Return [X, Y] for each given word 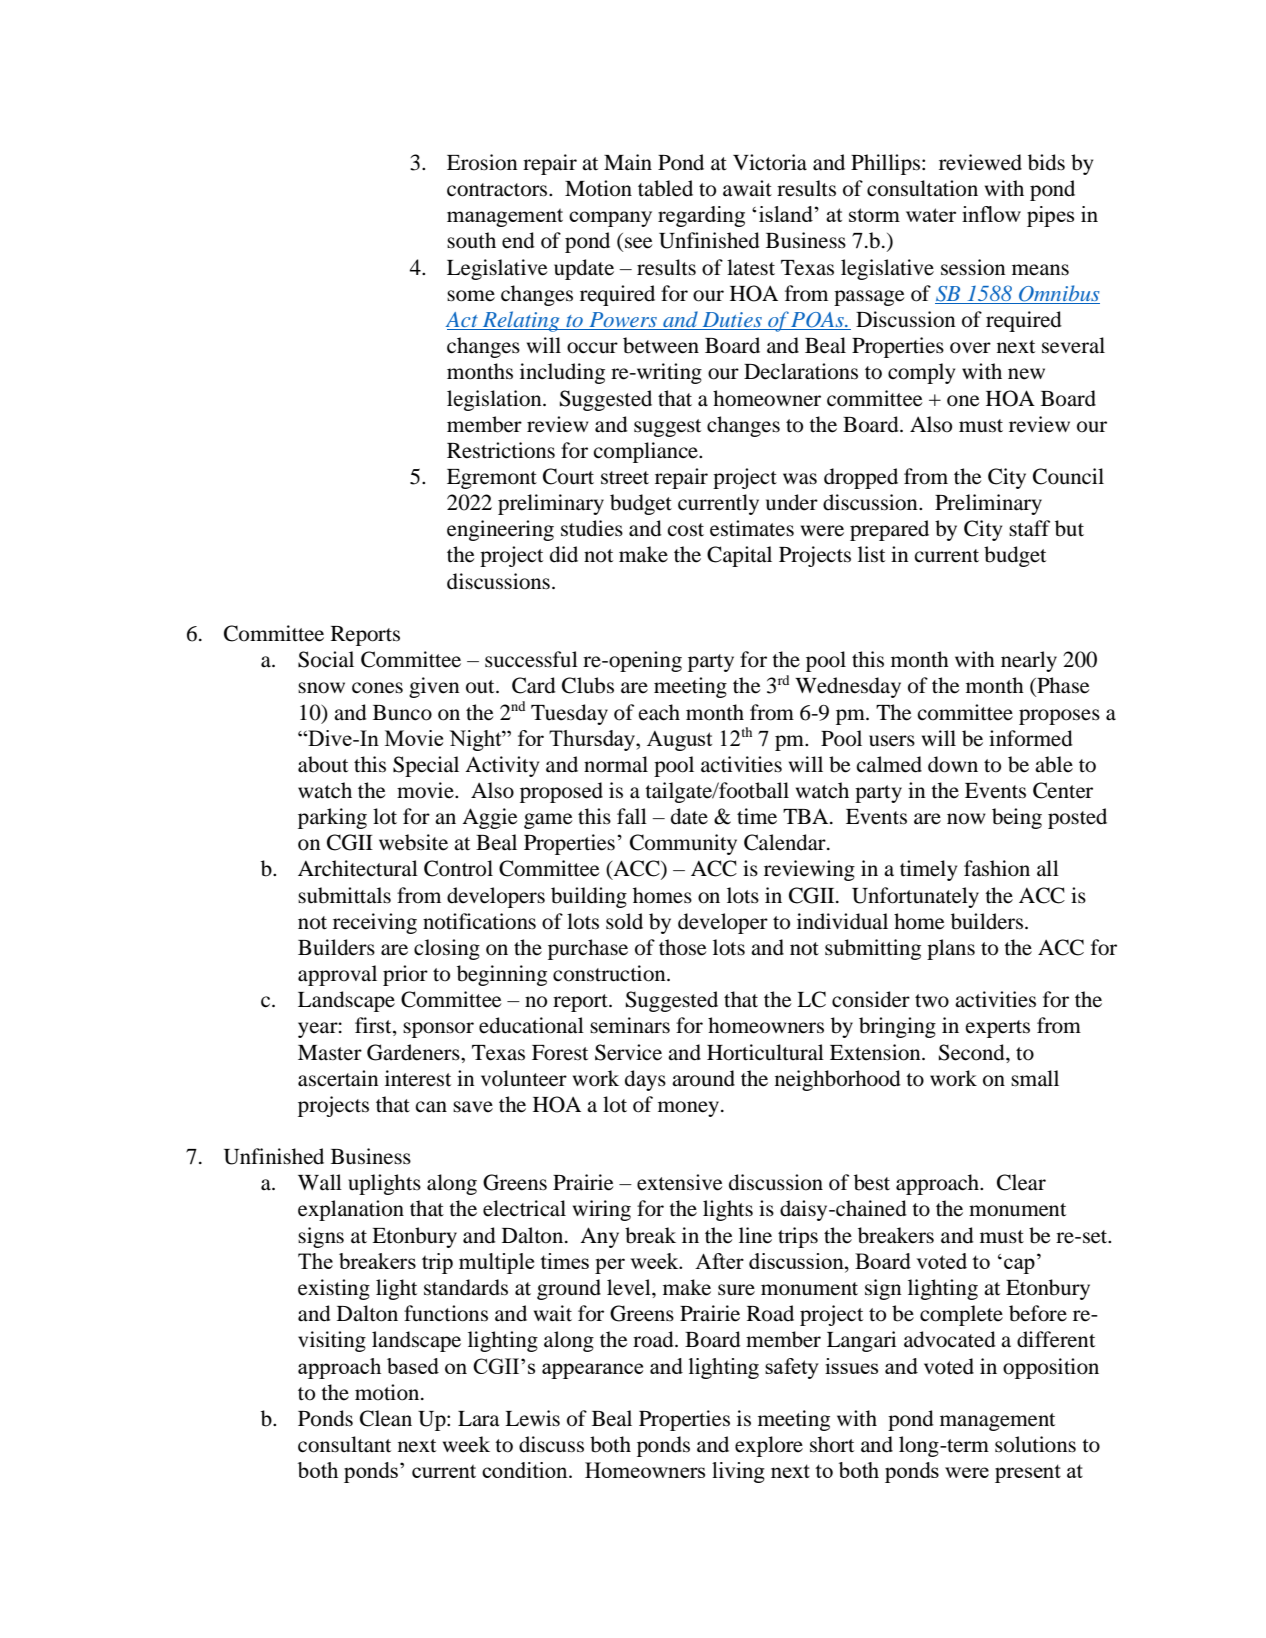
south [471, 240]
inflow [991, 214]
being [1017, 818]
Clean [386, 1418]
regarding [701, 216]
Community [683, 844]
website [413, 842]
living [738, 1472]
